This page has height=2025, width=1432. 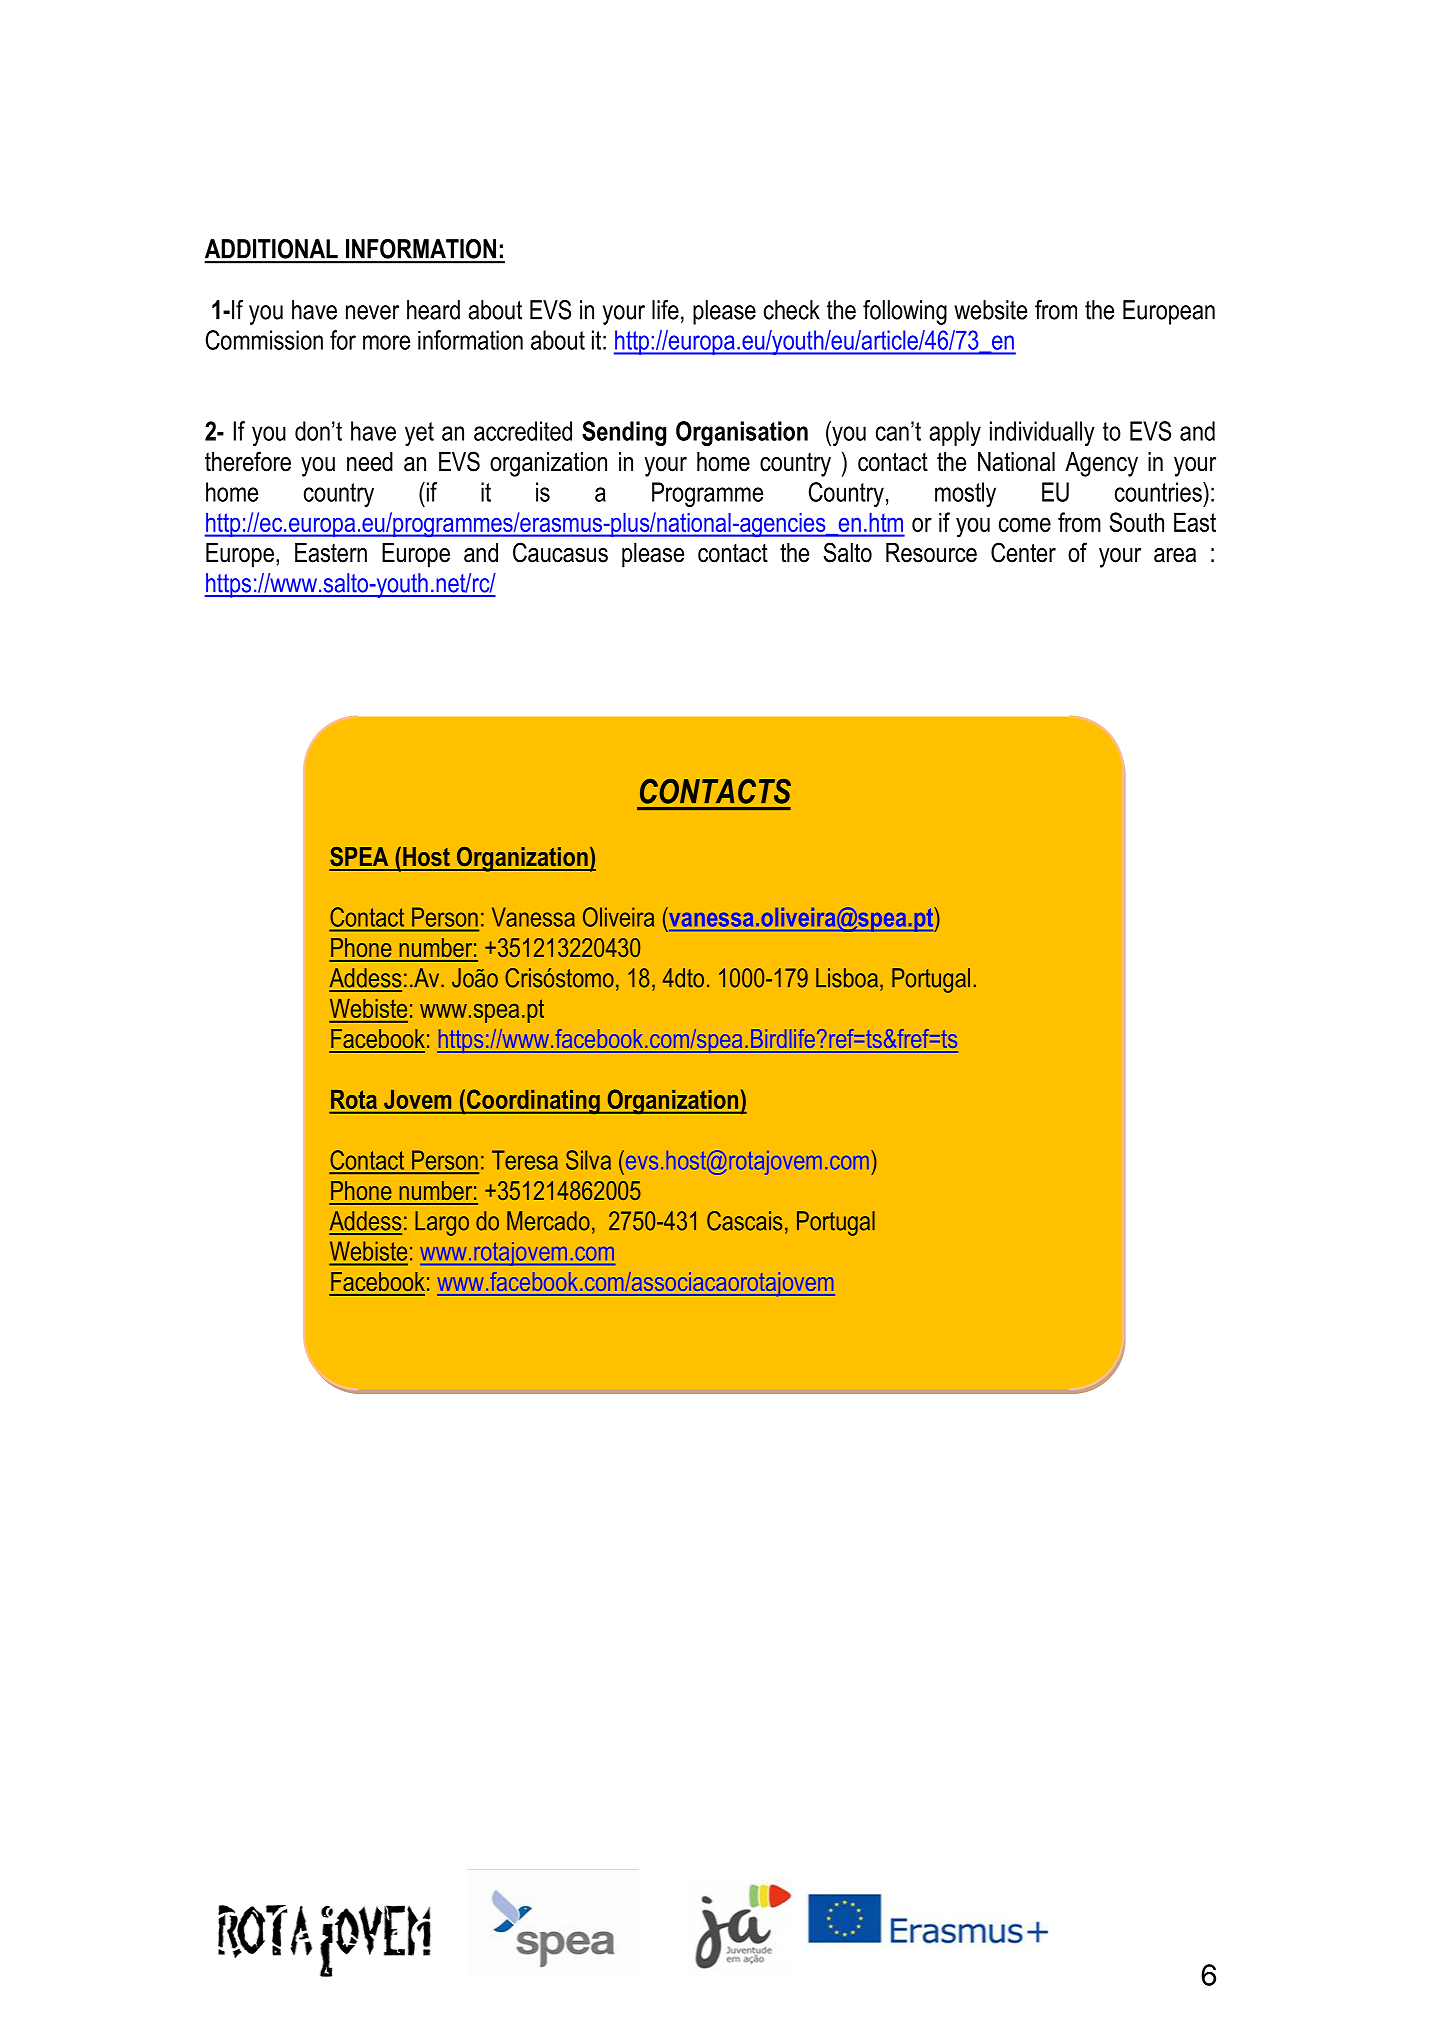 I want to click on Mercado, so click(x=548, y=1221).
